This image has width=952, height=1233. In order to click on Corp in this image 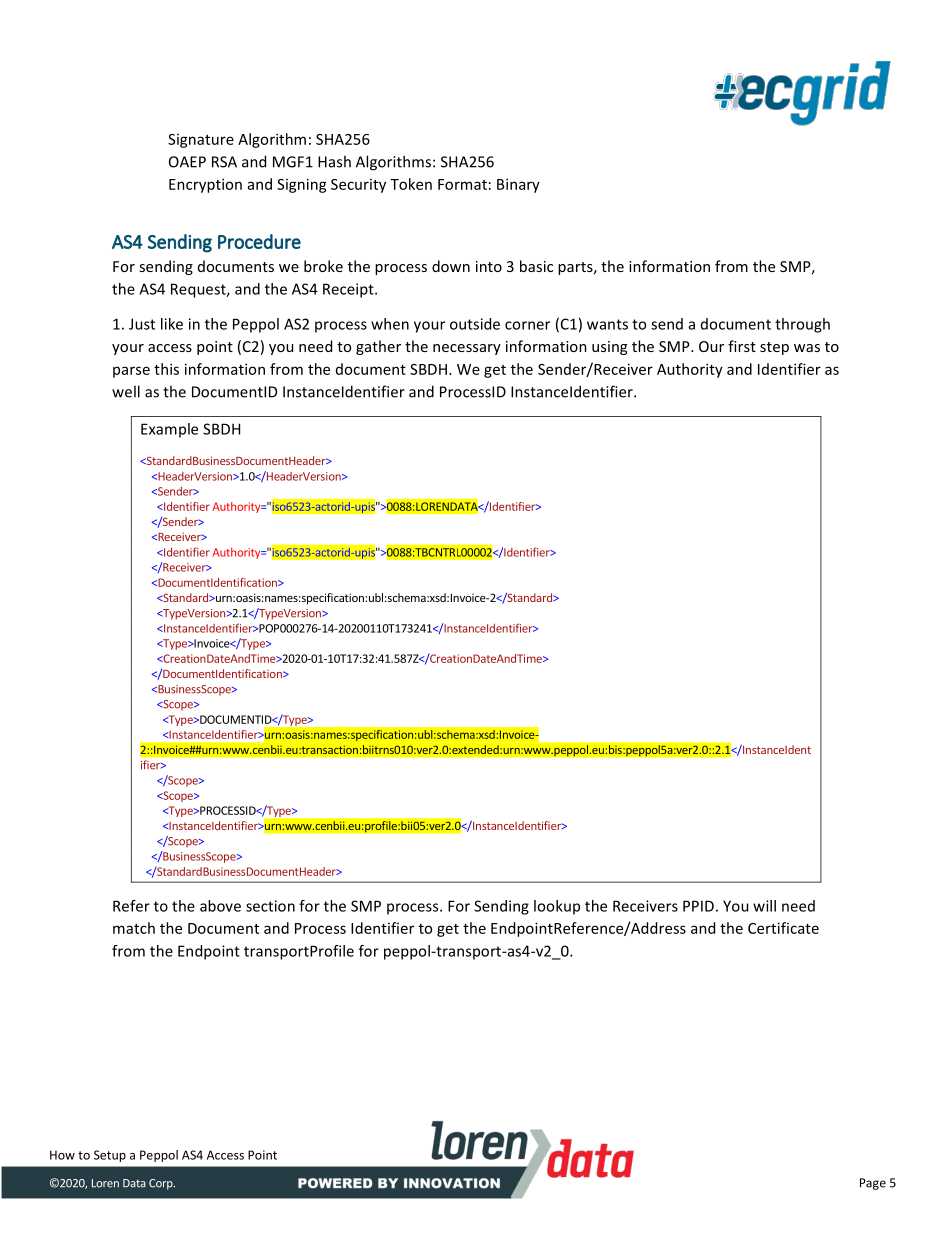, I will do `click(162, 1184)`.
